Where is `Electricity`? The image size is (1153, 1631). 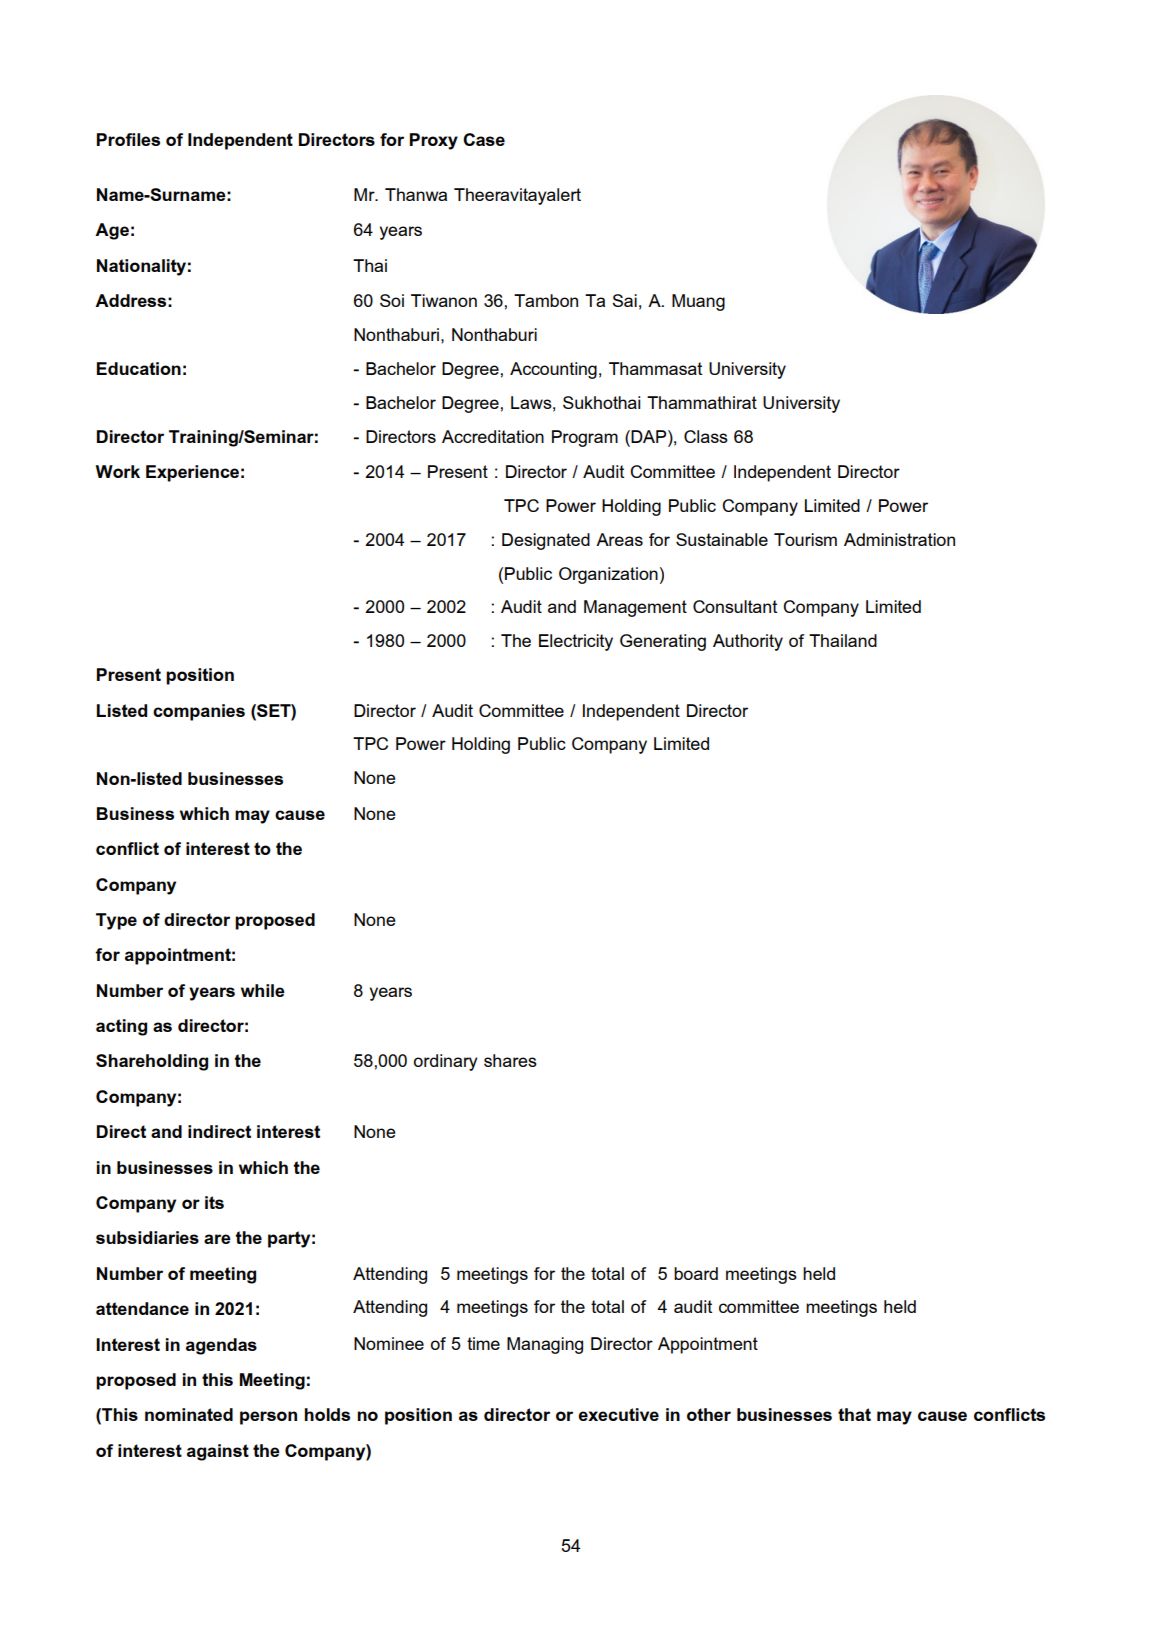 Electricity is located at coordinates (576, 642).
